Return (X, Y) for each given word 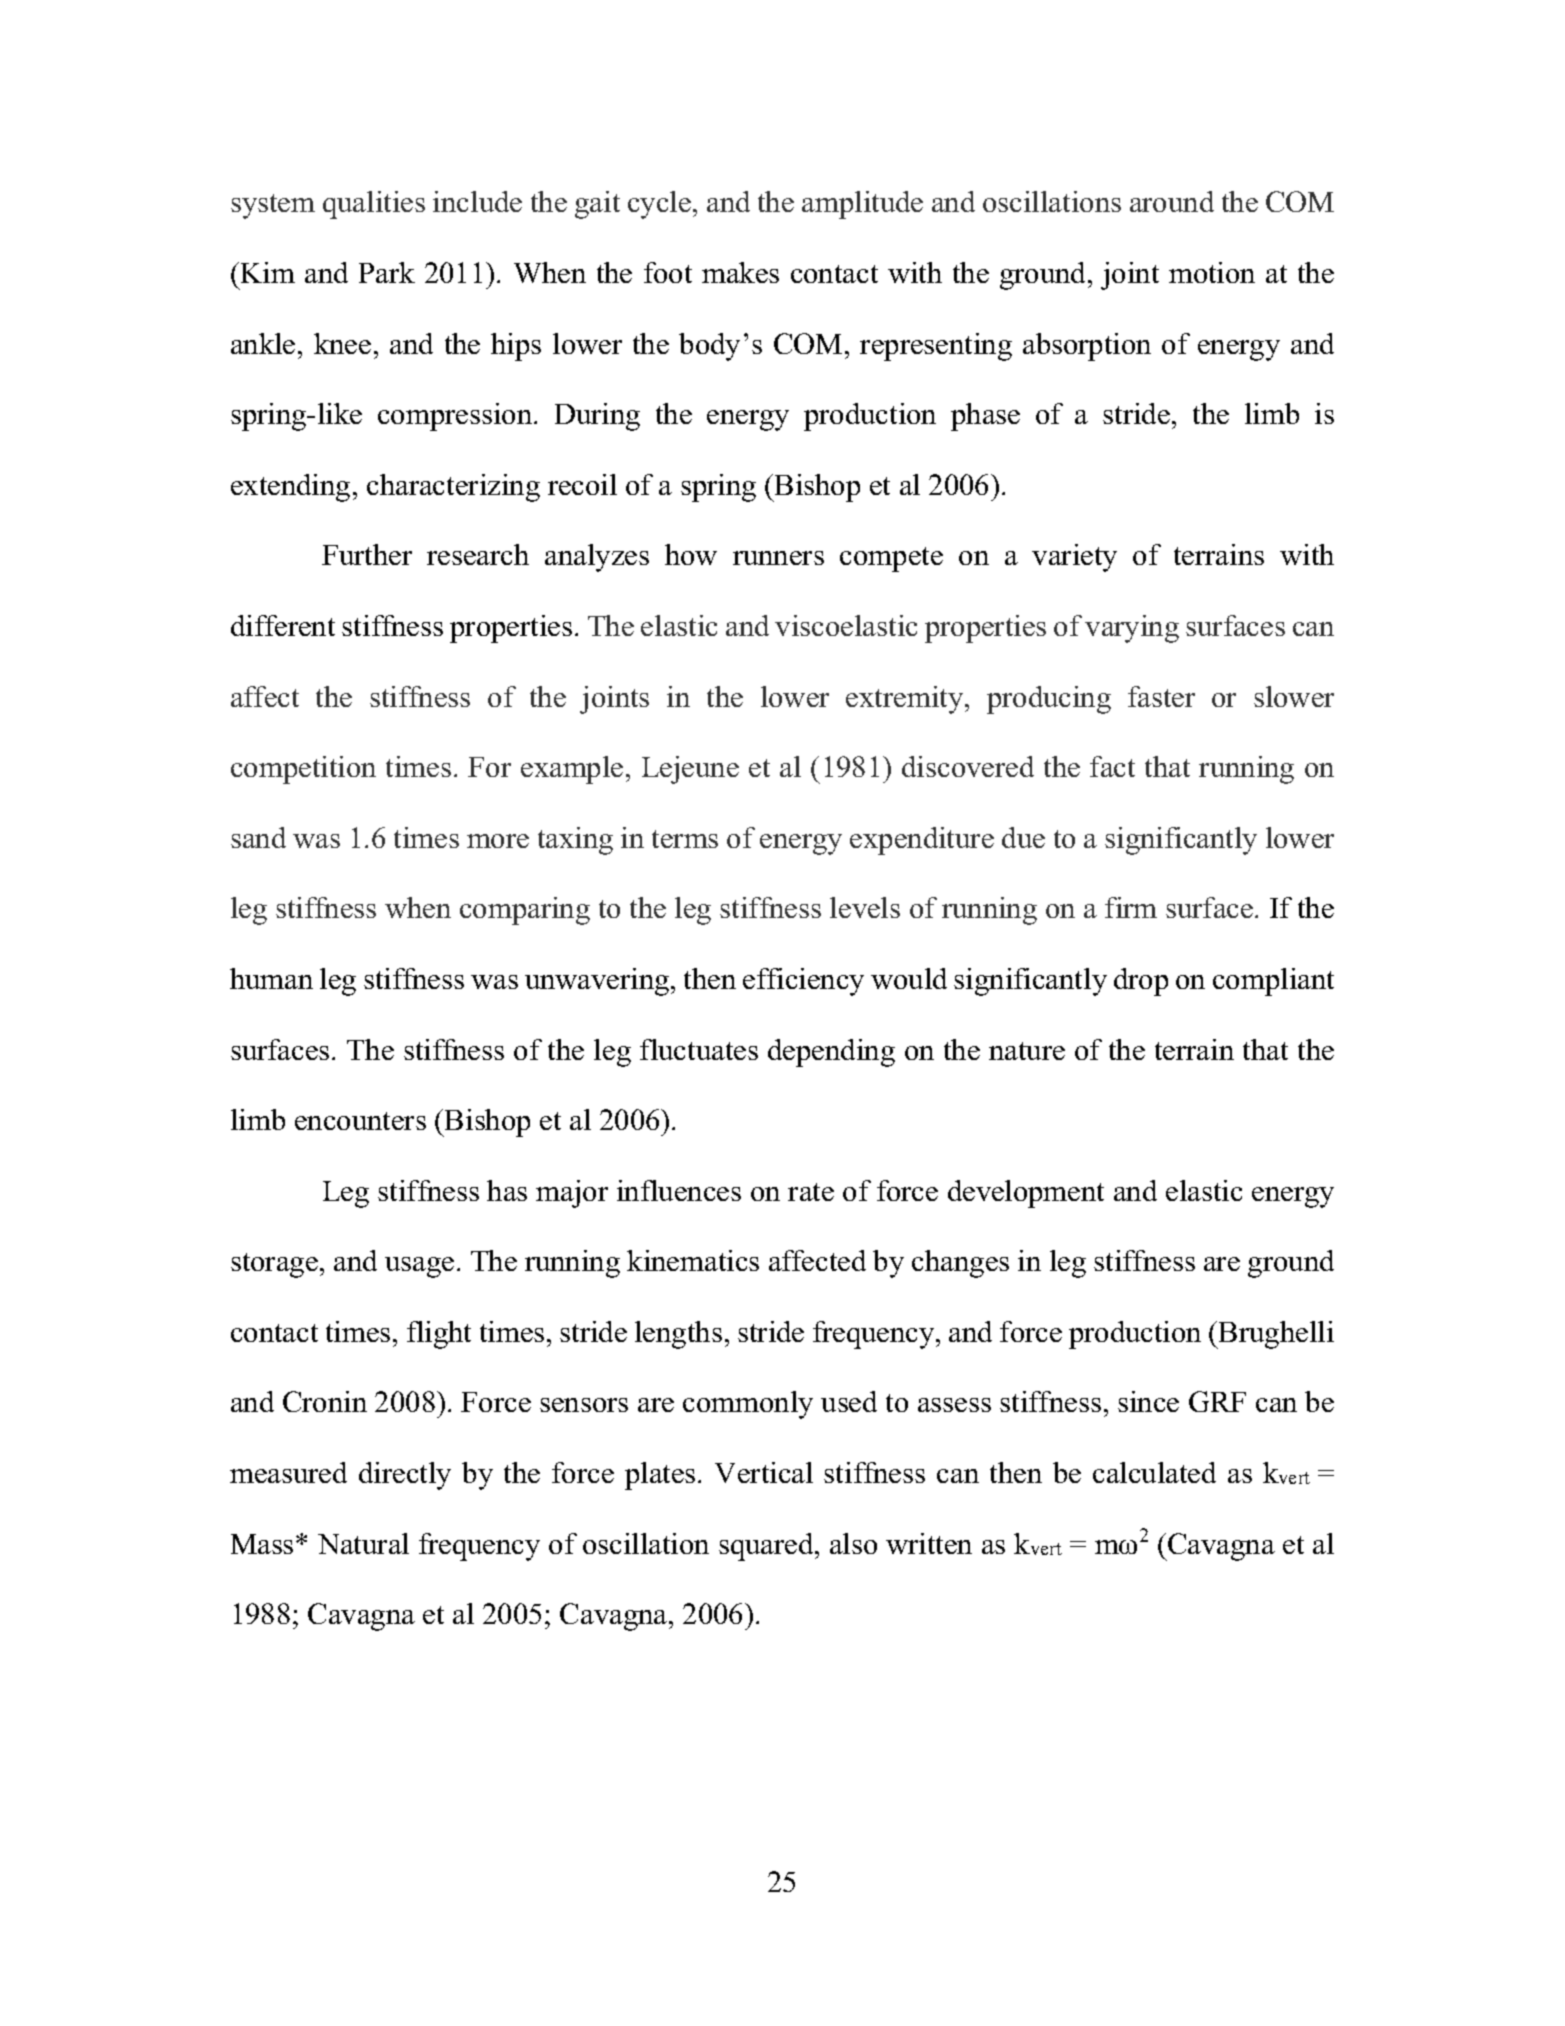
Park (387, 272)
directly (405, 1476)
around (1172, 201)
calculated (1154, 1472)
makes (740, 272)
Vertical (764, 1472)
